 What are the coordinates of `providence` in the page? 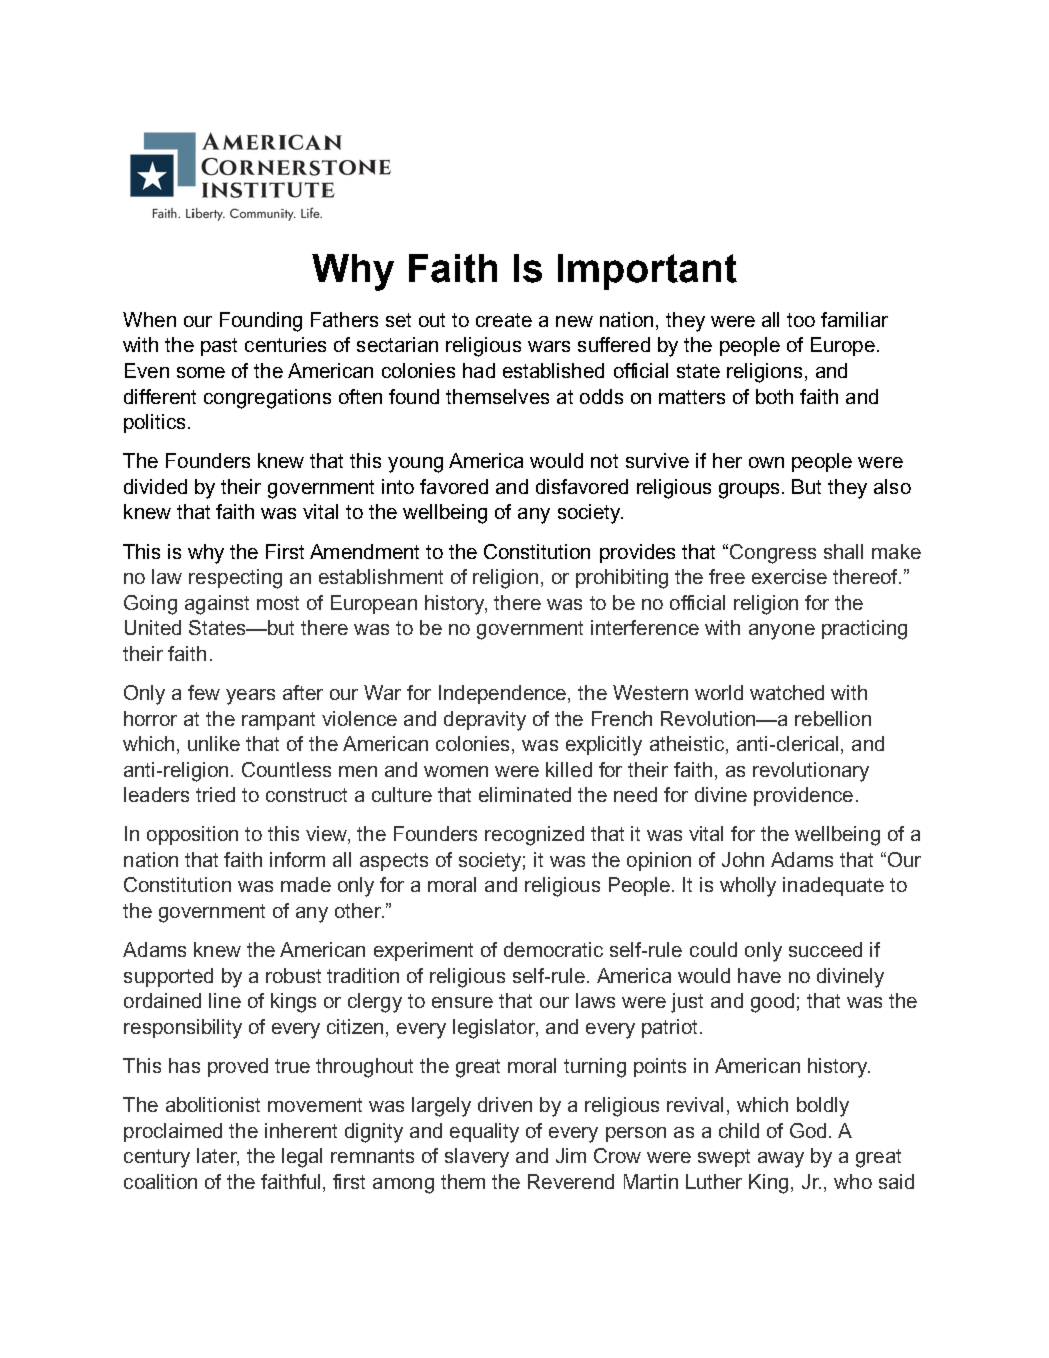 It's located at (803, 796).
